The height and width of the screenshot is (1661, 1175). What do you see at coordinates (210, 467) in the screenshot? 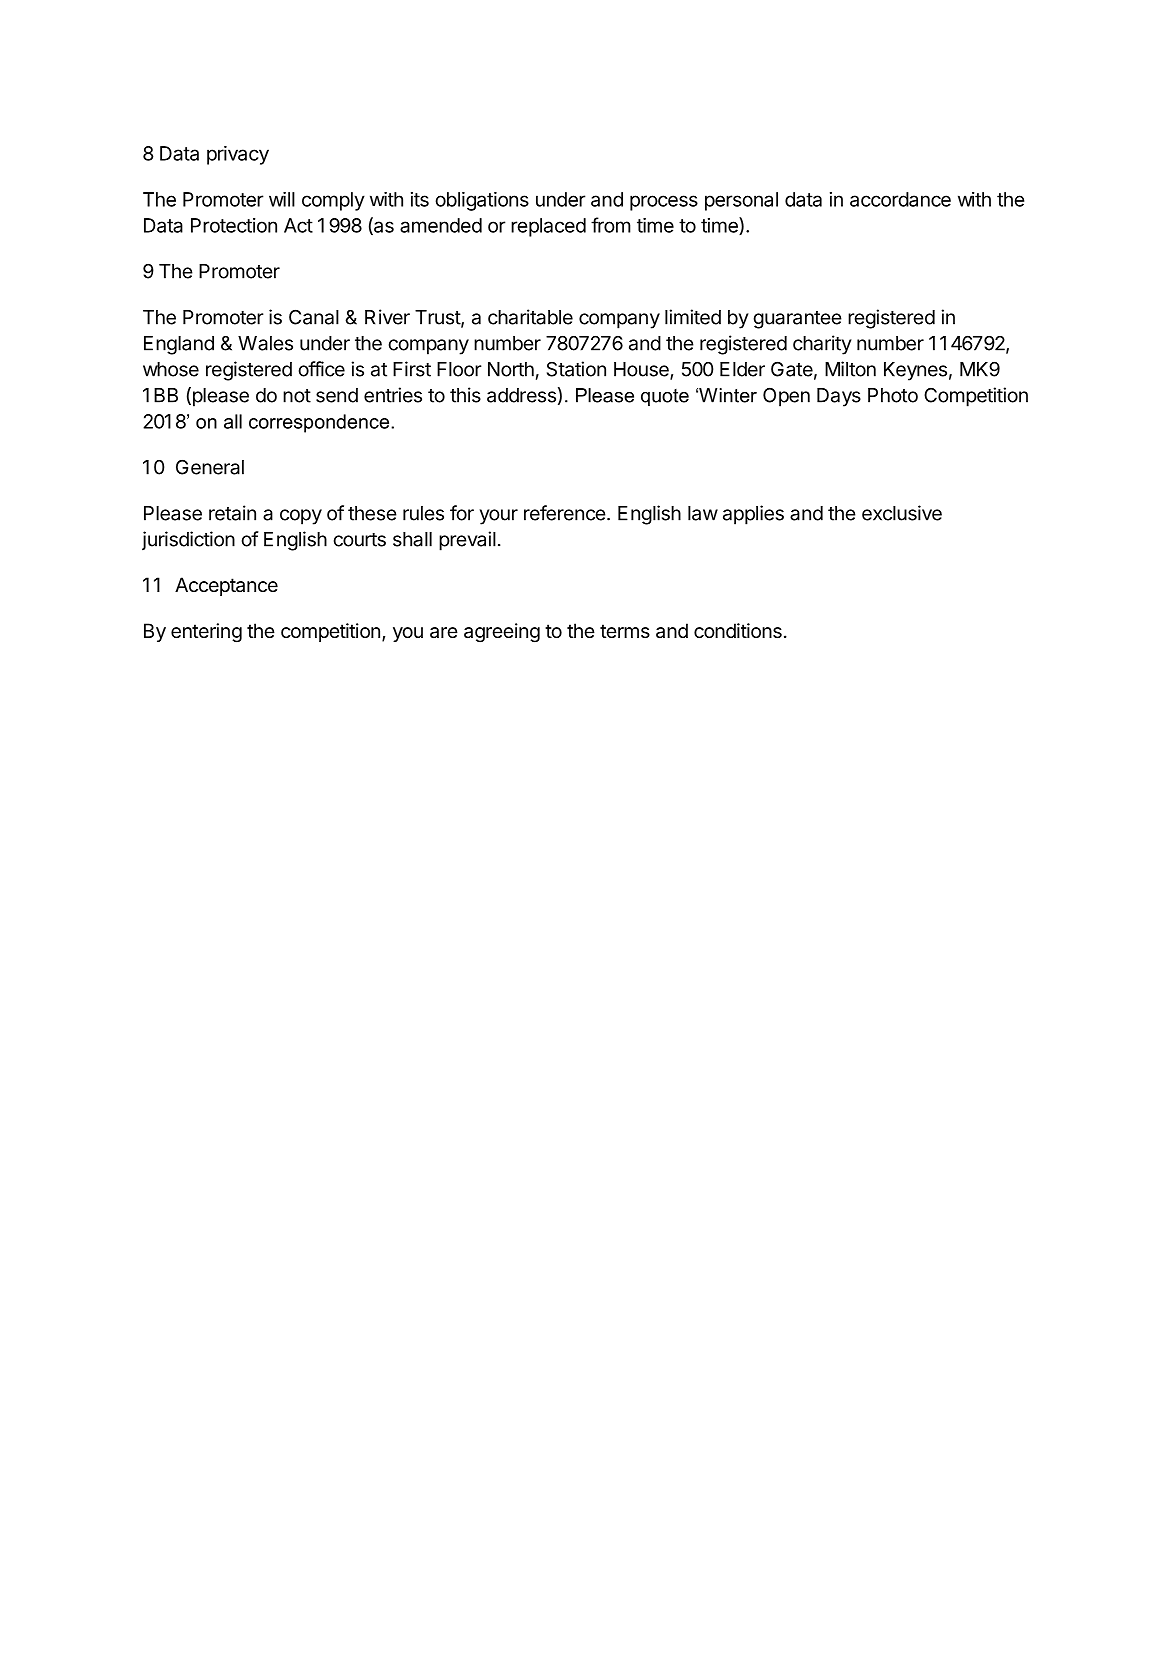
I see `General` at bounding box center [210, 467].
